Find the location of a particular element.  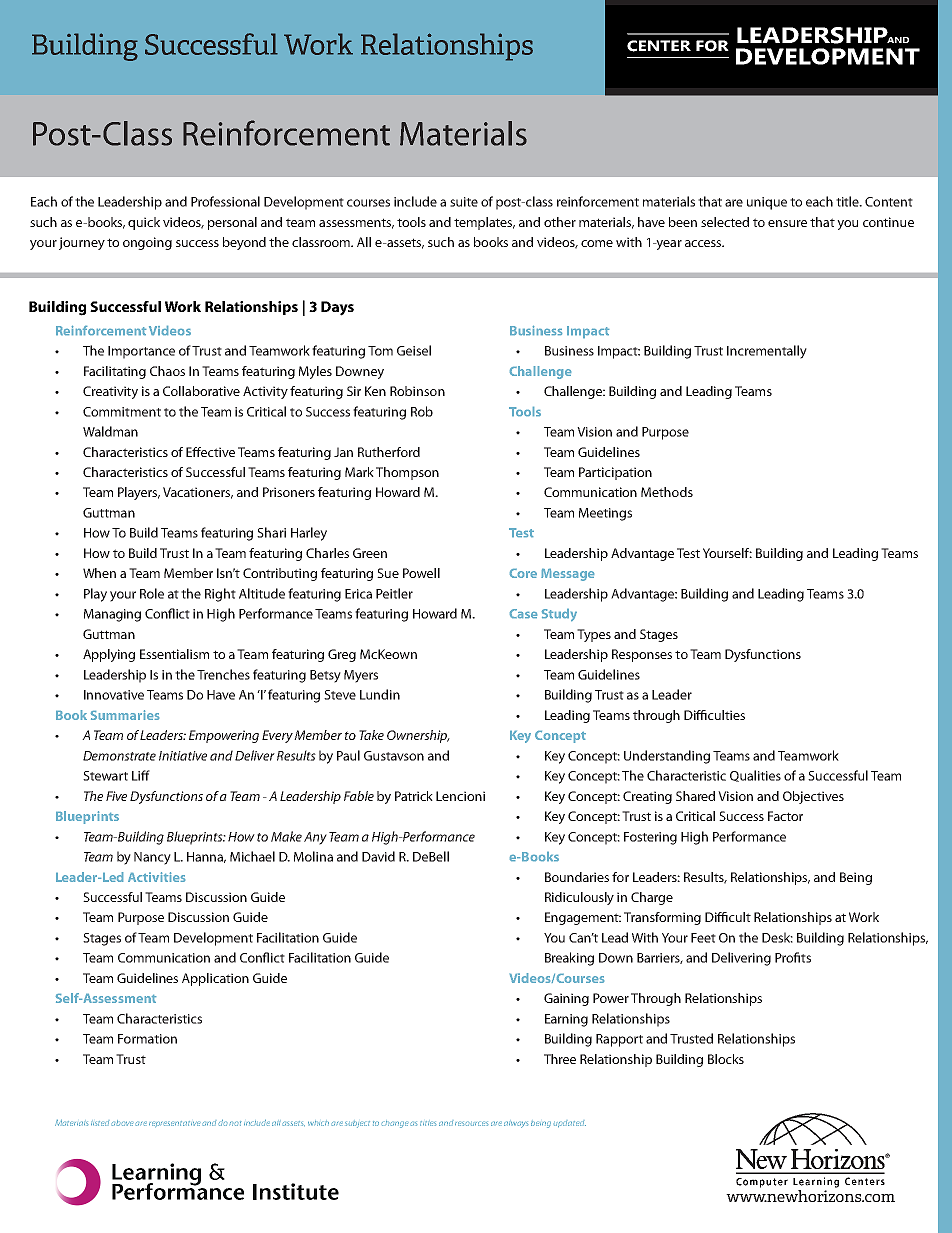

ensure is located at coordinates (787, 223).
